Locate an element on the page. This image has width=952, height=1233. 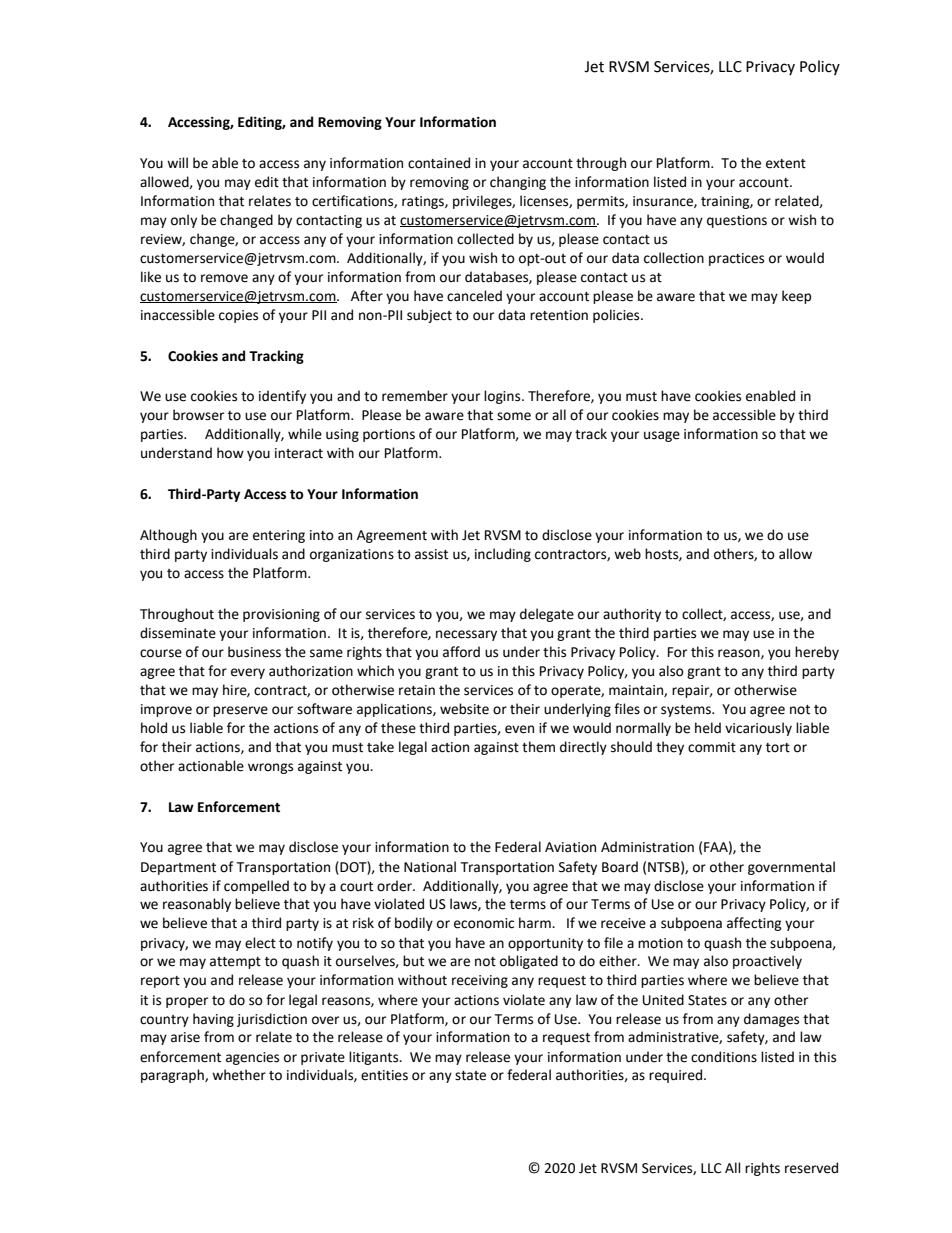
only is located at coordinates (184, 221).
